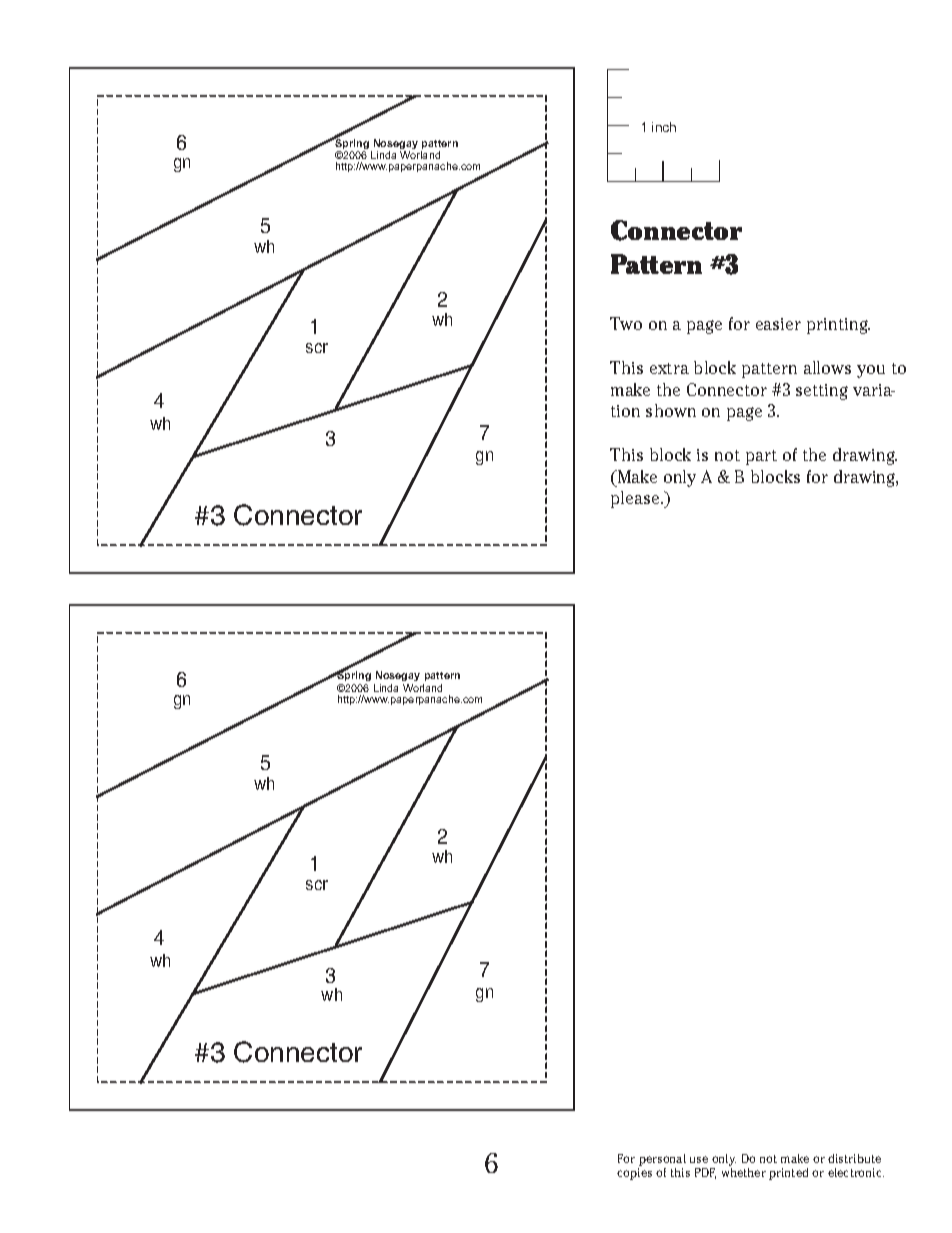 The width and height of the screenshot is (952, 1233). Describe the element at coordinates (744, 1171) in the screenshot. I see `whether` at that location.
